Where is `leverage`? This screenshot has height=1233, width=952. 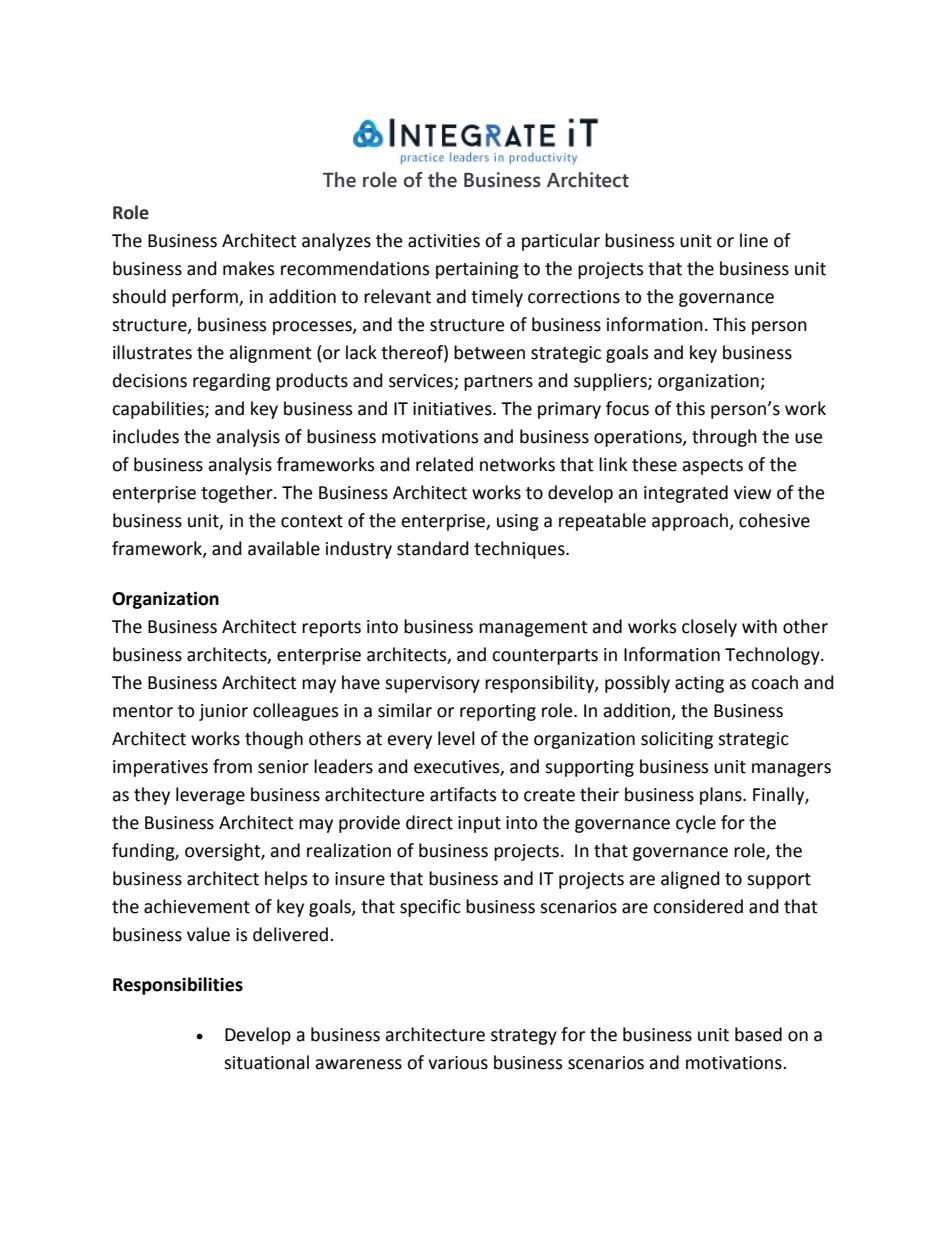 leverage is located at coordinates (210, 796).
